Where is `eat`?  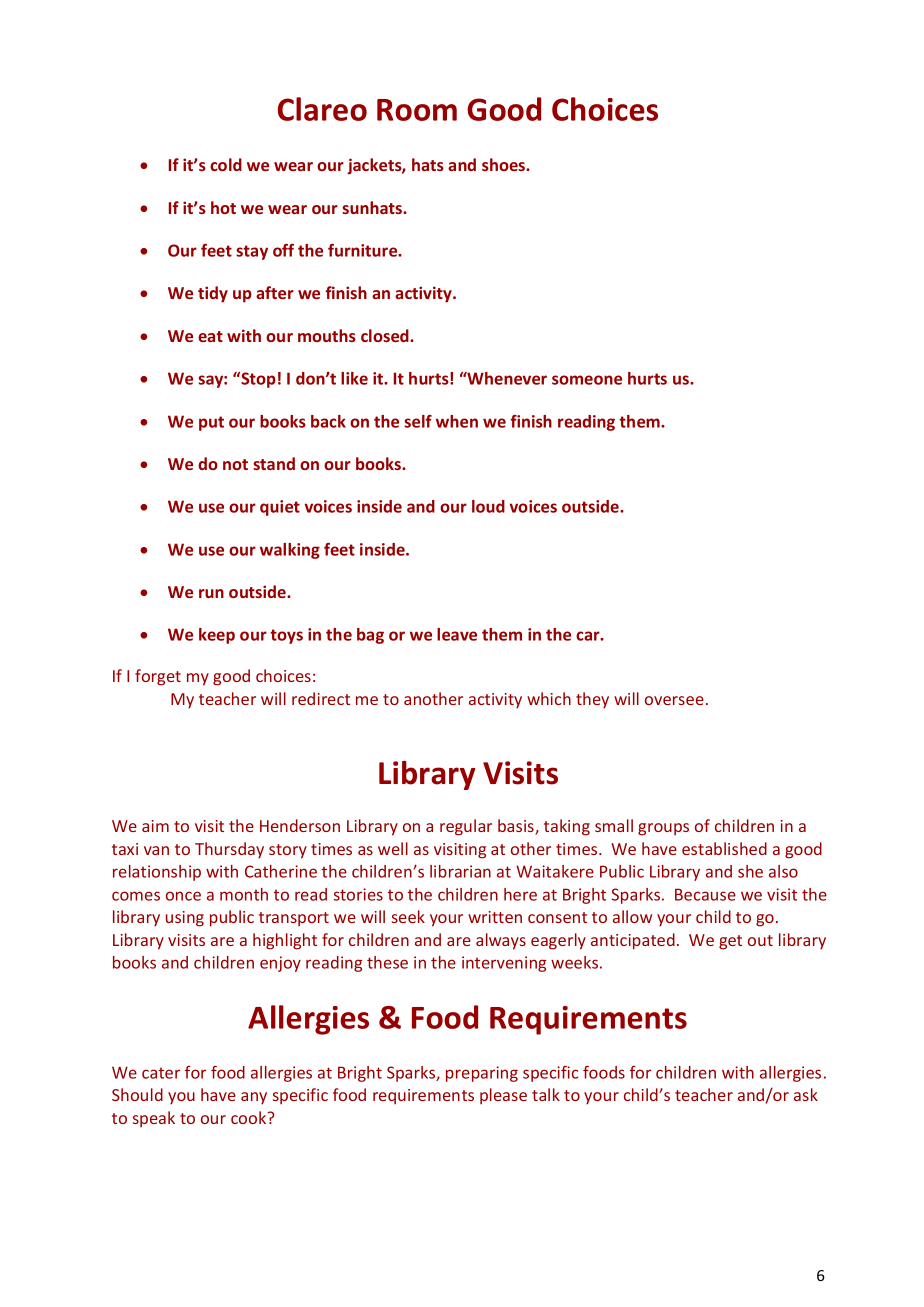 eat is located at coordinates (210, 336).
